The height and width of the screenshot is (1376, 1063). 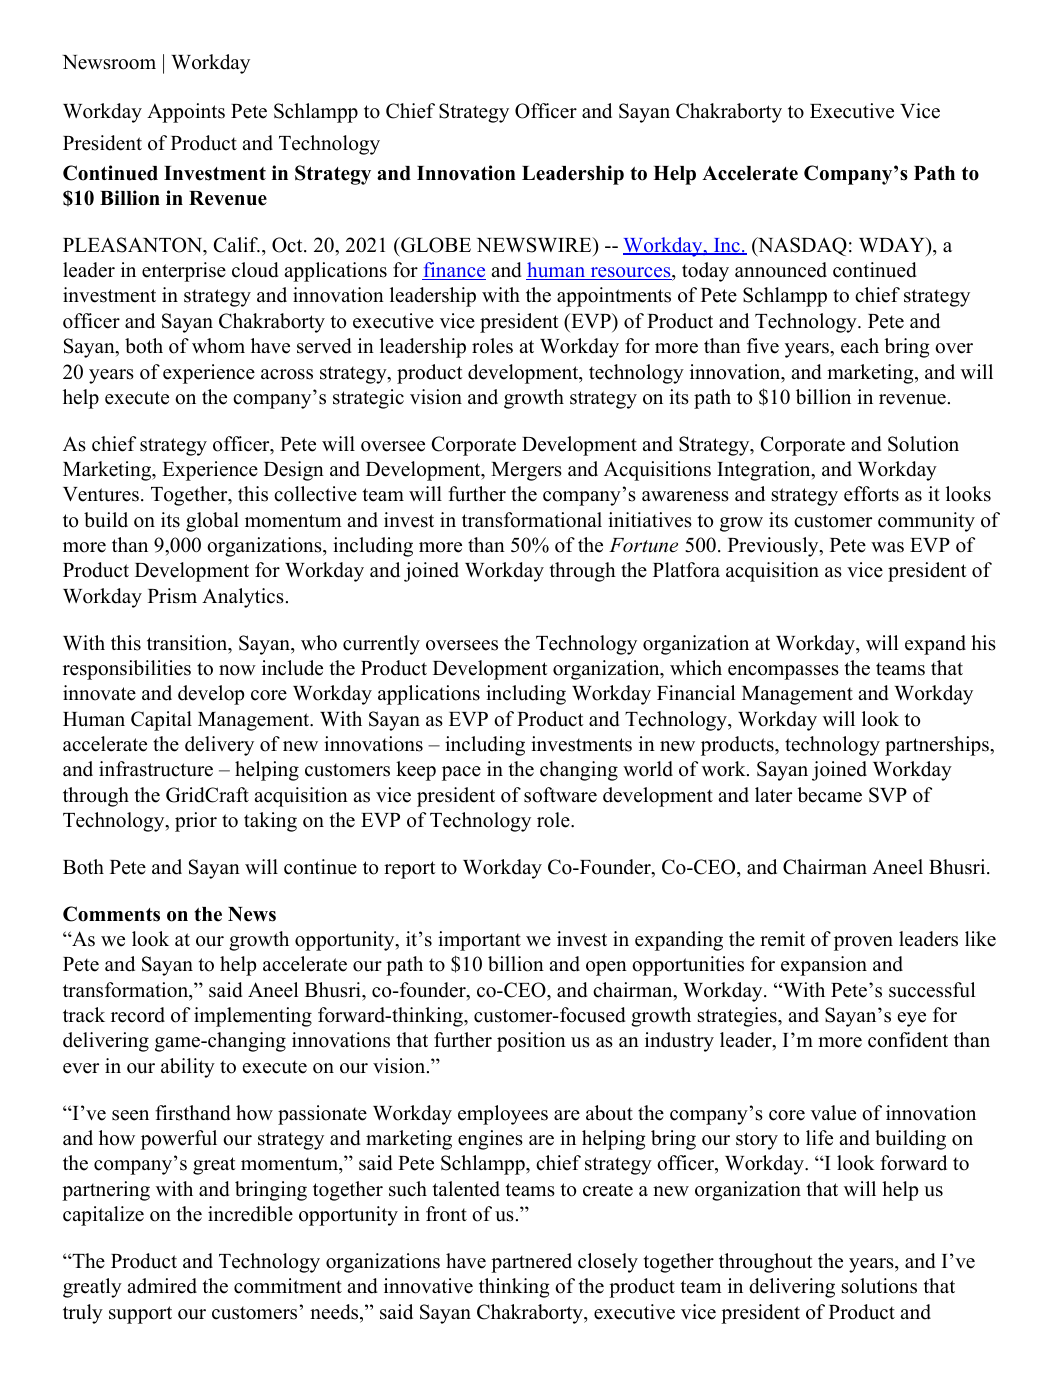 What do you see at coordinates (863, 943) in the screenshot?
I see `proven` at bounding box center [863, 943].
